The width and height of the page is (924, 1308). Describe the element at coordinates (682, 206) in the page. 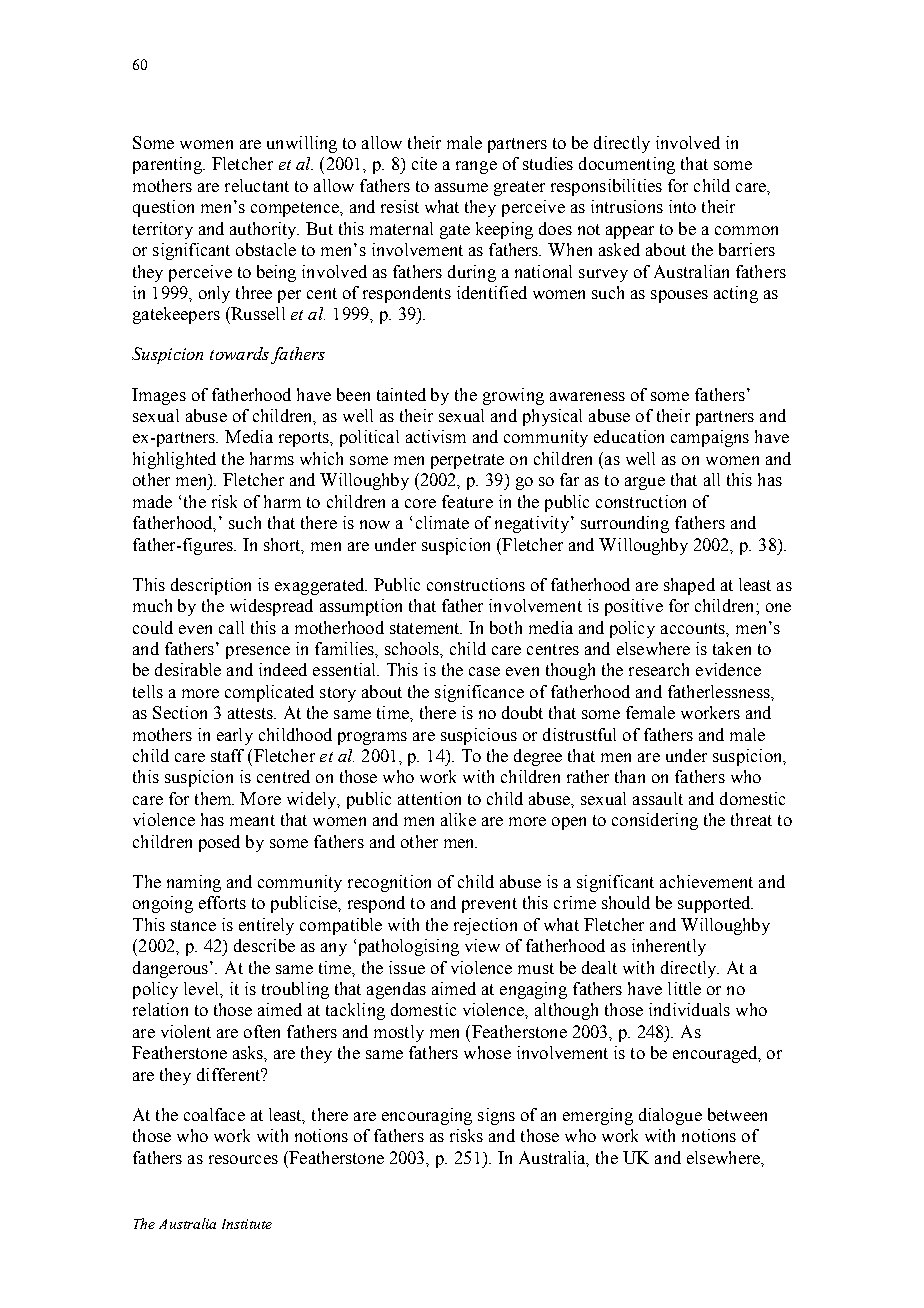

I see `into` at that location.
